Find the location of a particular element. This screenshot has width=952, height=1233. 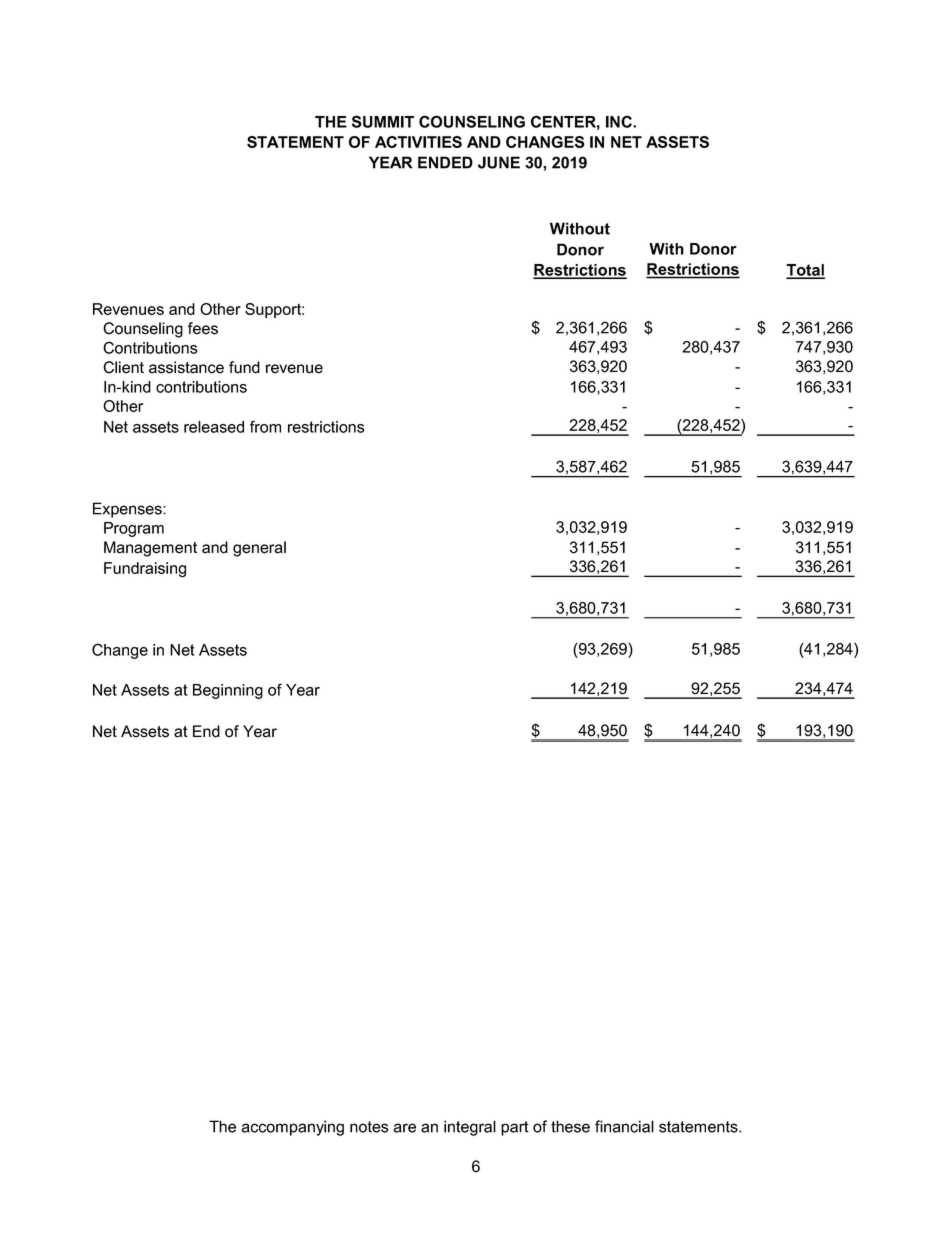

accompanying is located at coordinates (293, 1128).
